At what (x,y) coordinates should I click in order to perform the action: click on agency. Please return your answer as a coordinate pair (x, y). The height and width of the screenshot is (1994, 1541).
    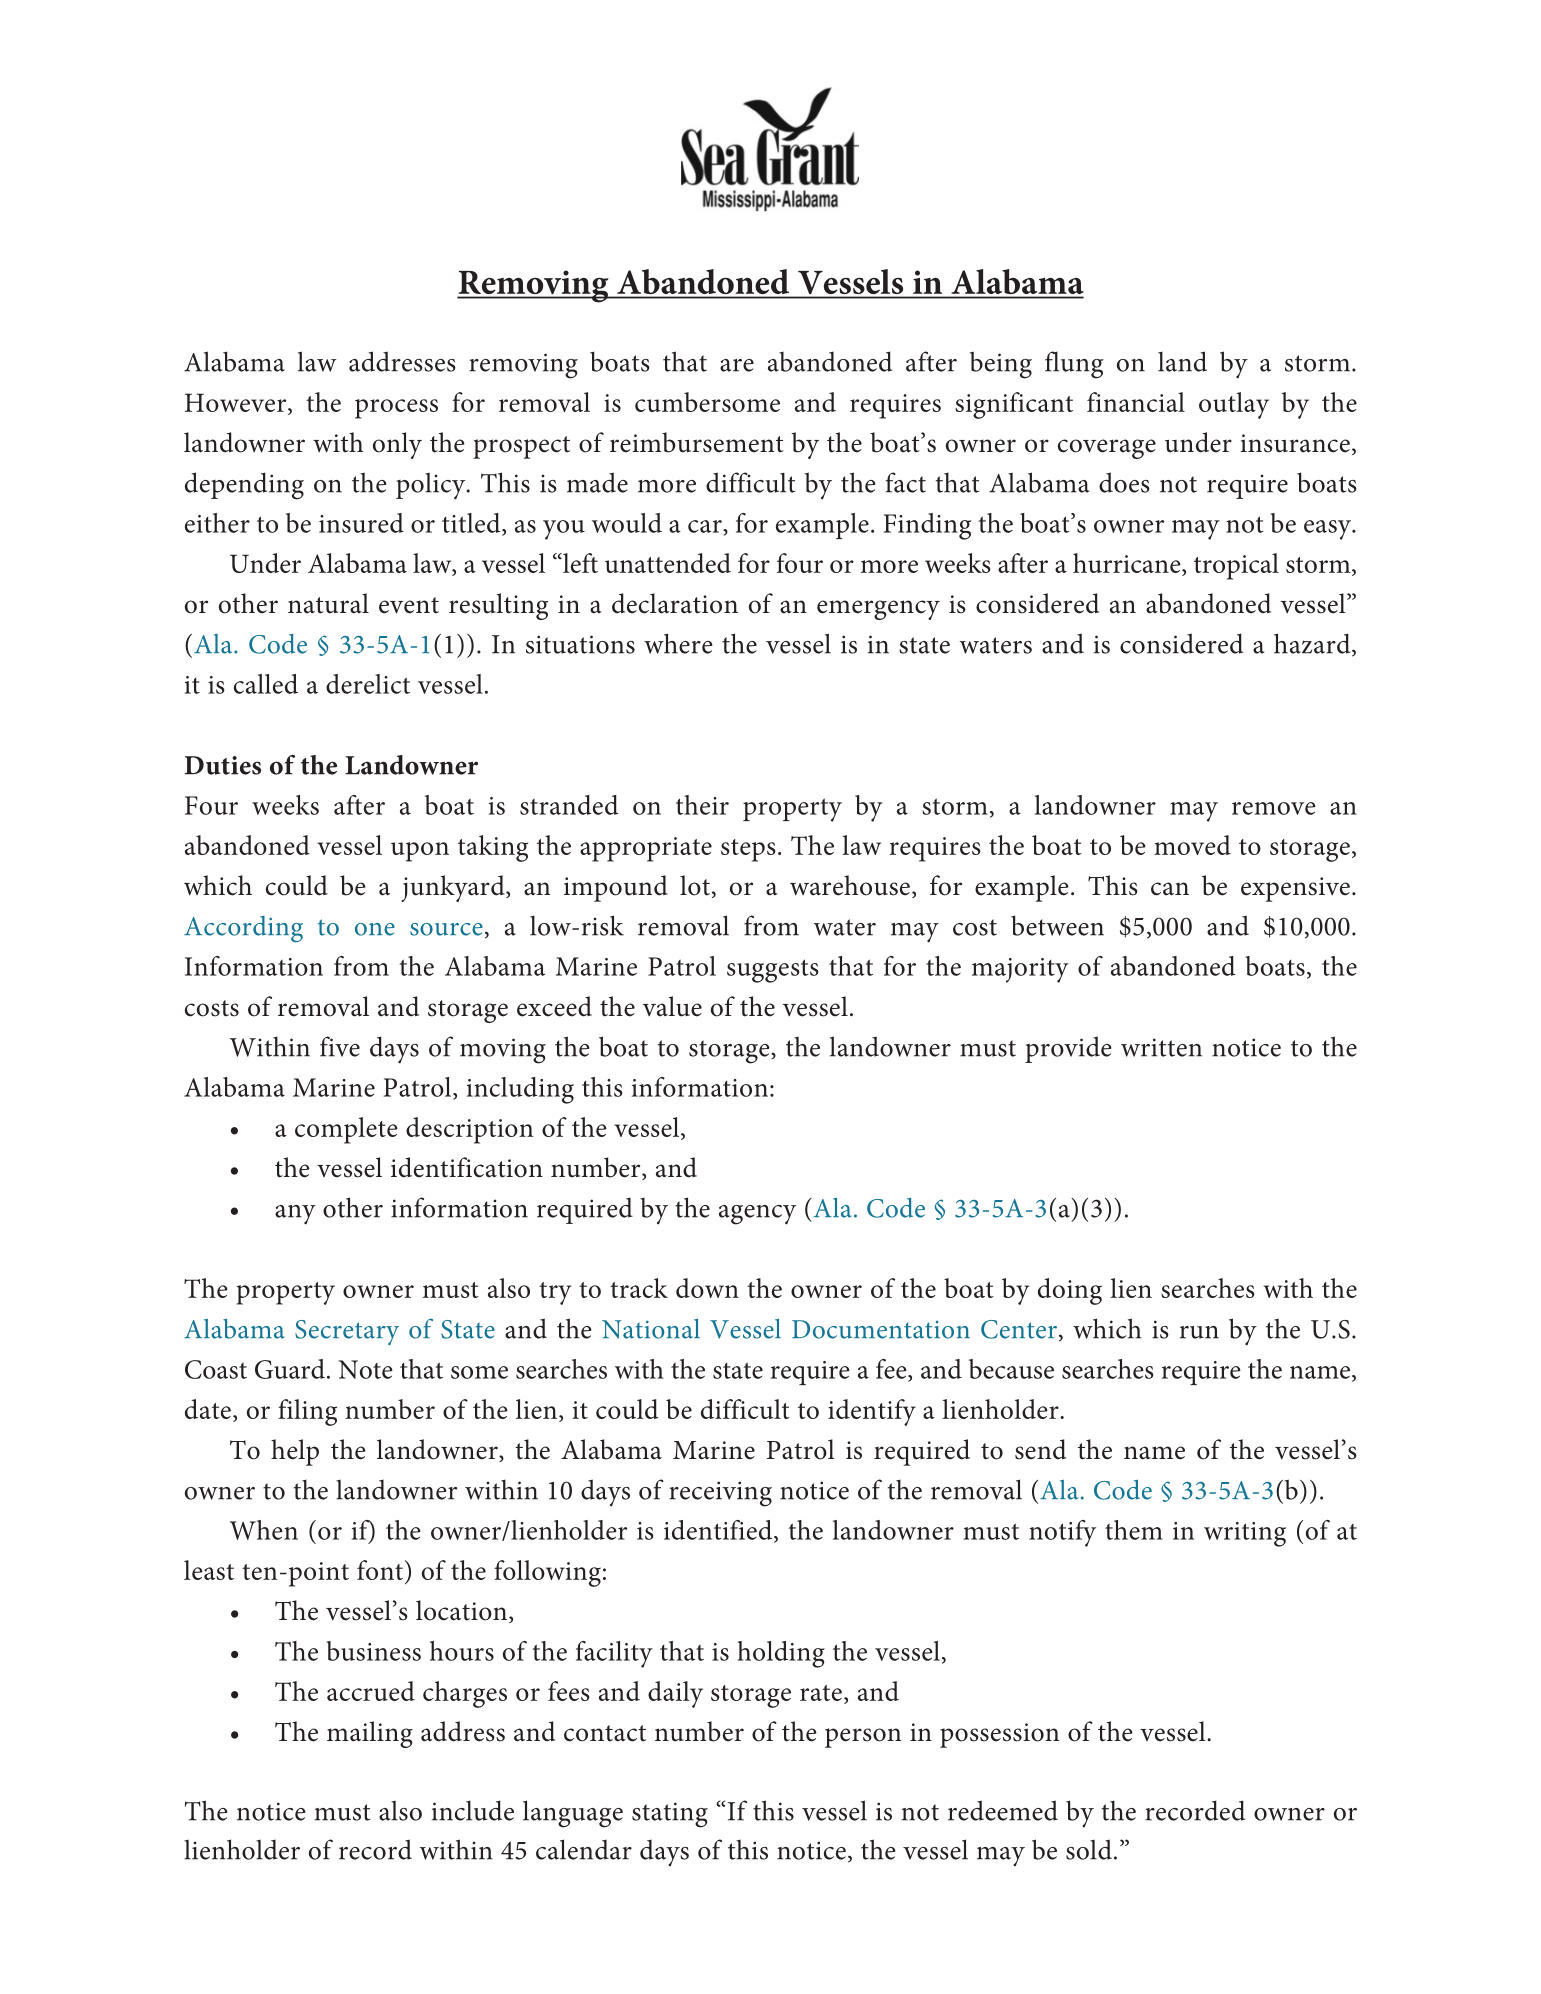
    Looking at the image, I should click on (757, 1215).
